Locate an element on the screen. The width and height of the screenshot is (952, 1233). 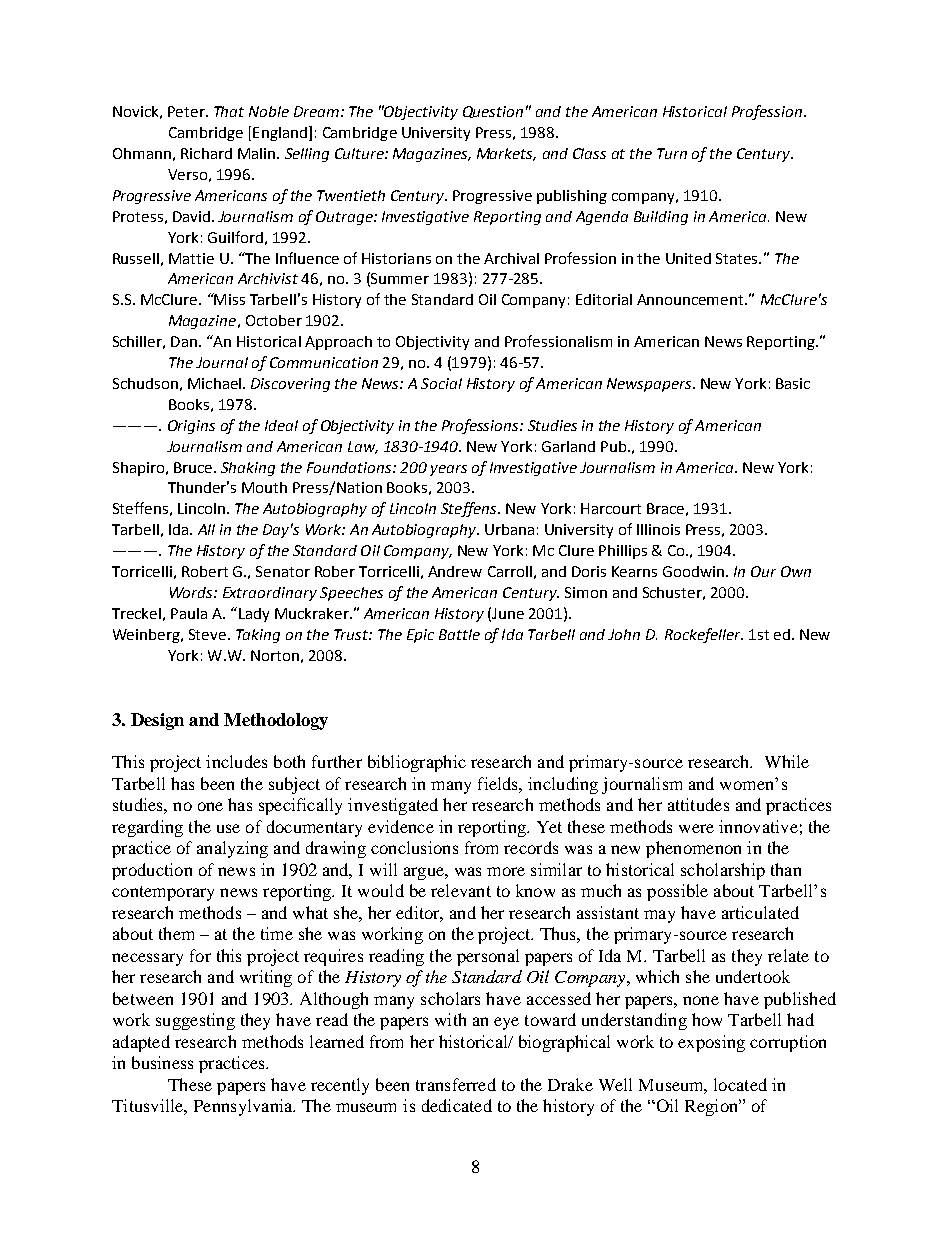
Turn is located at coordinates (672, 153).
